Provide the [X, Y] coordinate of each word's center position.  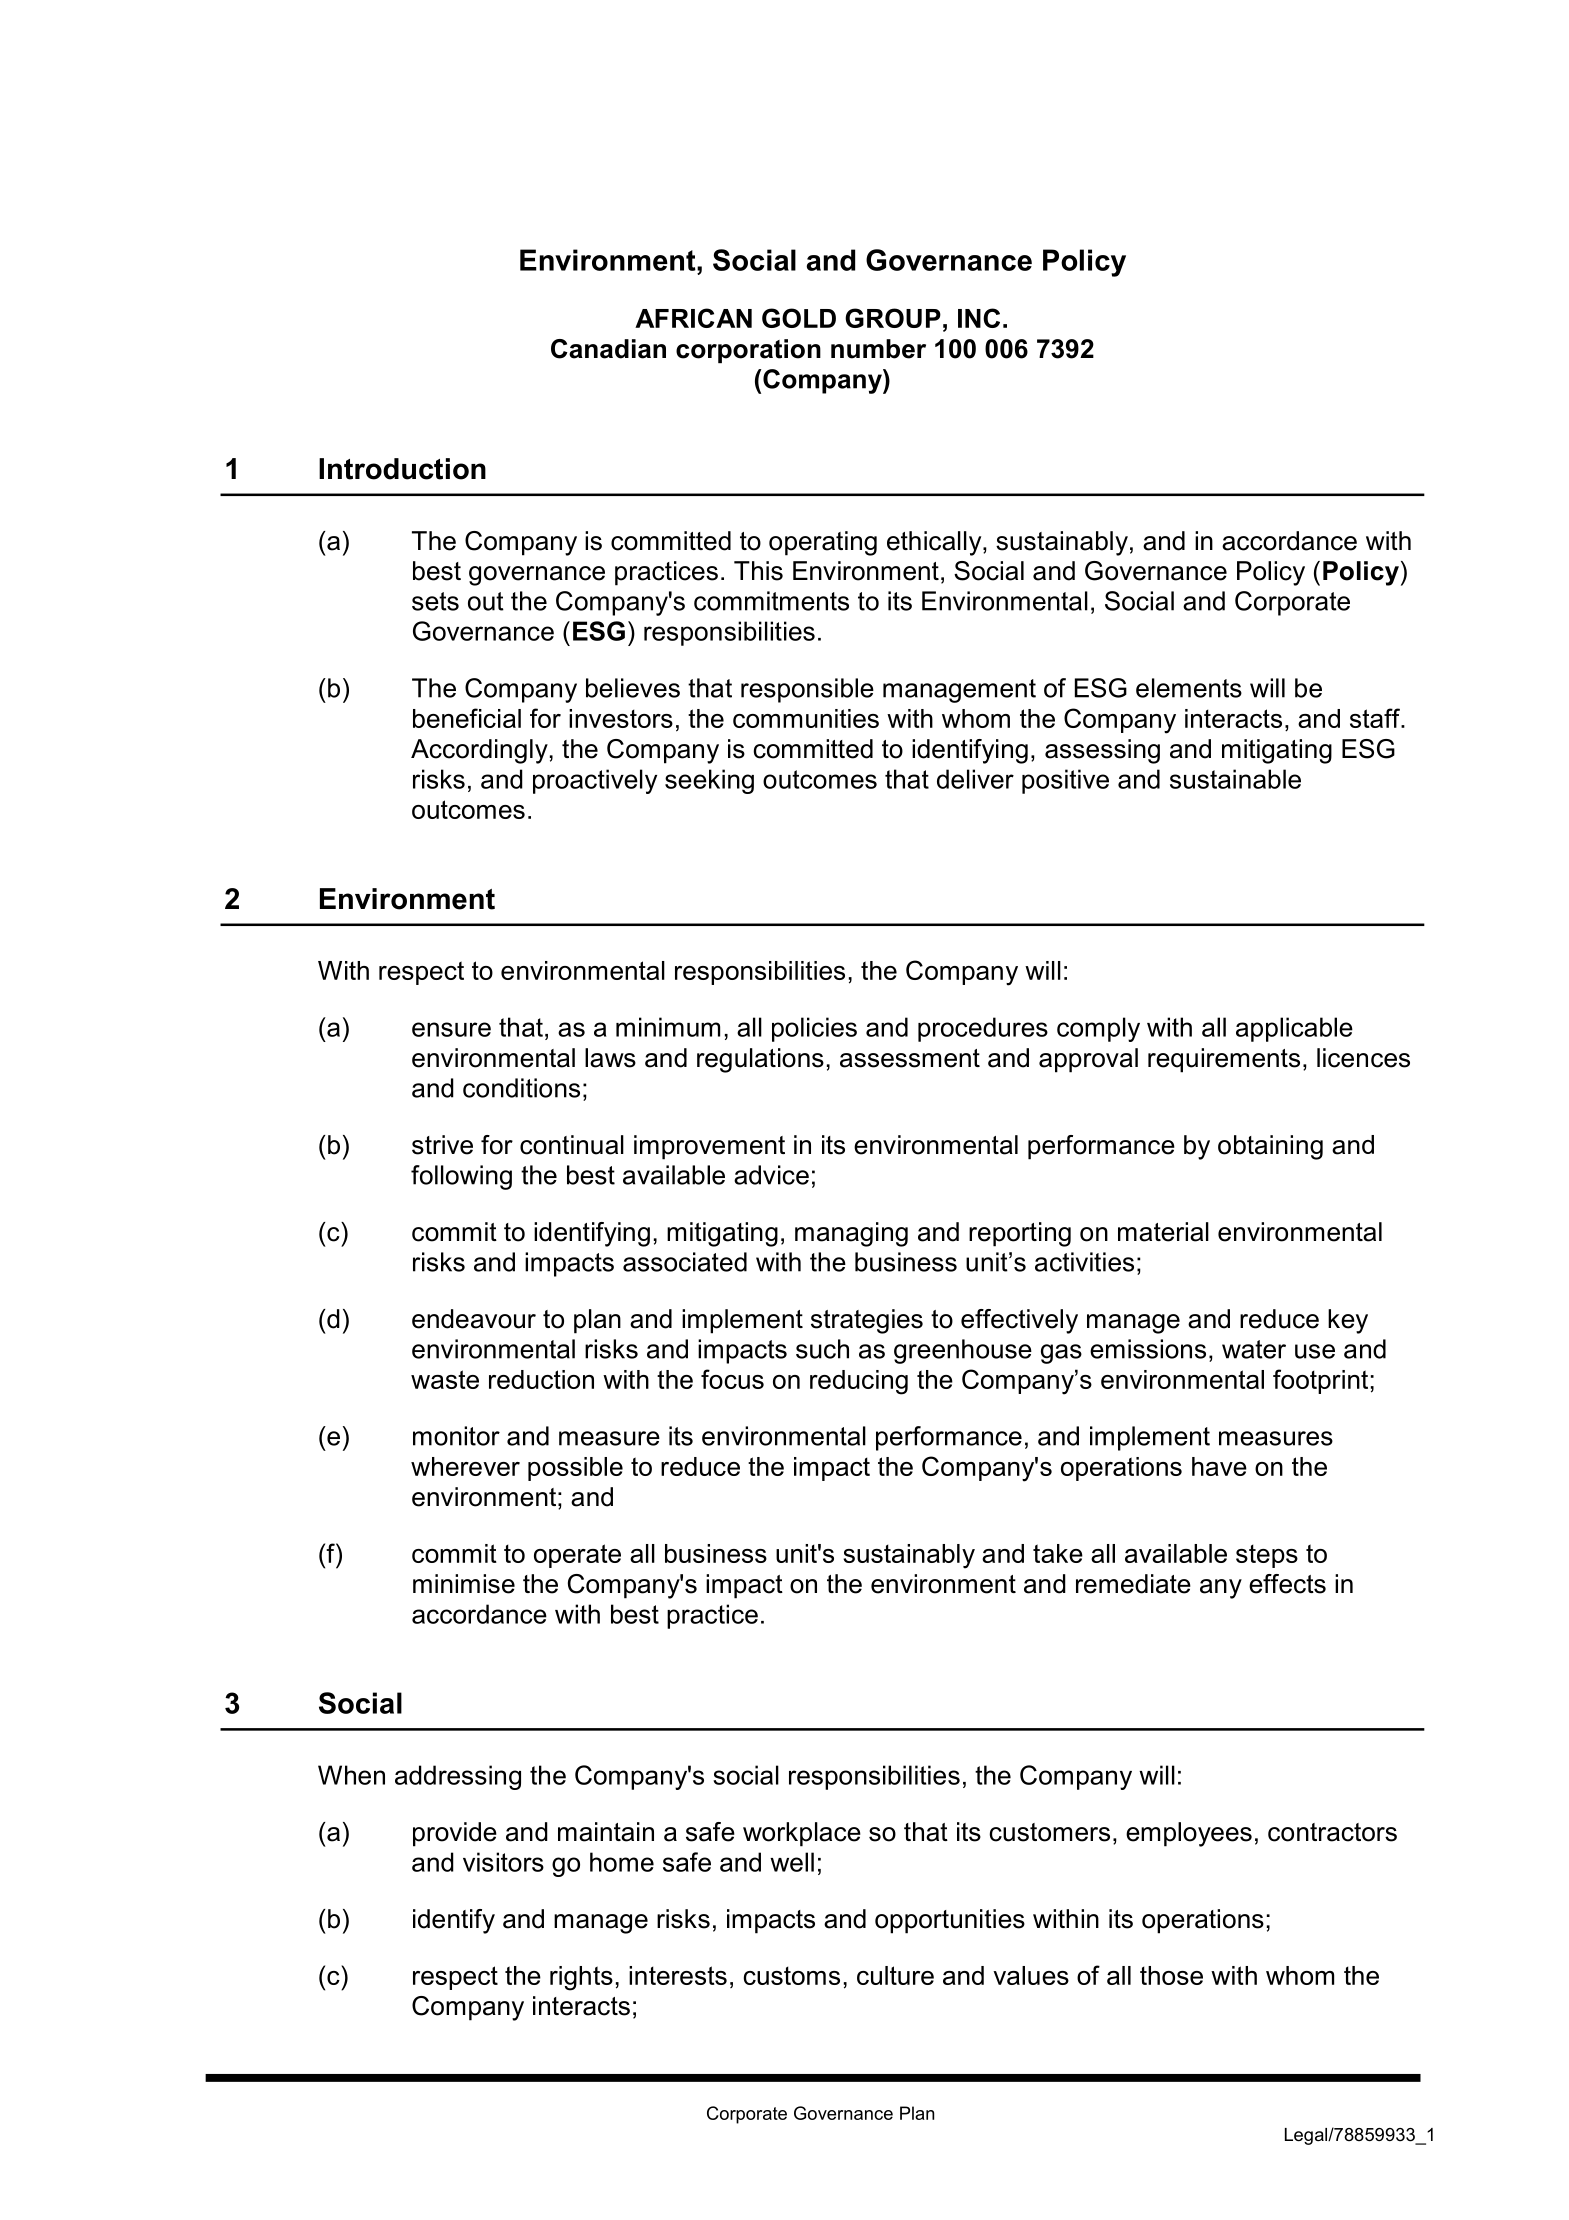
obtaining [1270, 1147]
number [878, 349]
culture [895, 1975]
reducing [859, 1382]
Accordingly [479, 751]
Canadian [608, 349]
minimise [464, 1584]
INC [979, 318]
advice [771, 1175]
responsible [807, 690]
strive [442, 1145]
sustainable [1235, 779]
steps [1267, 1556]
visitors [503, 1862]
